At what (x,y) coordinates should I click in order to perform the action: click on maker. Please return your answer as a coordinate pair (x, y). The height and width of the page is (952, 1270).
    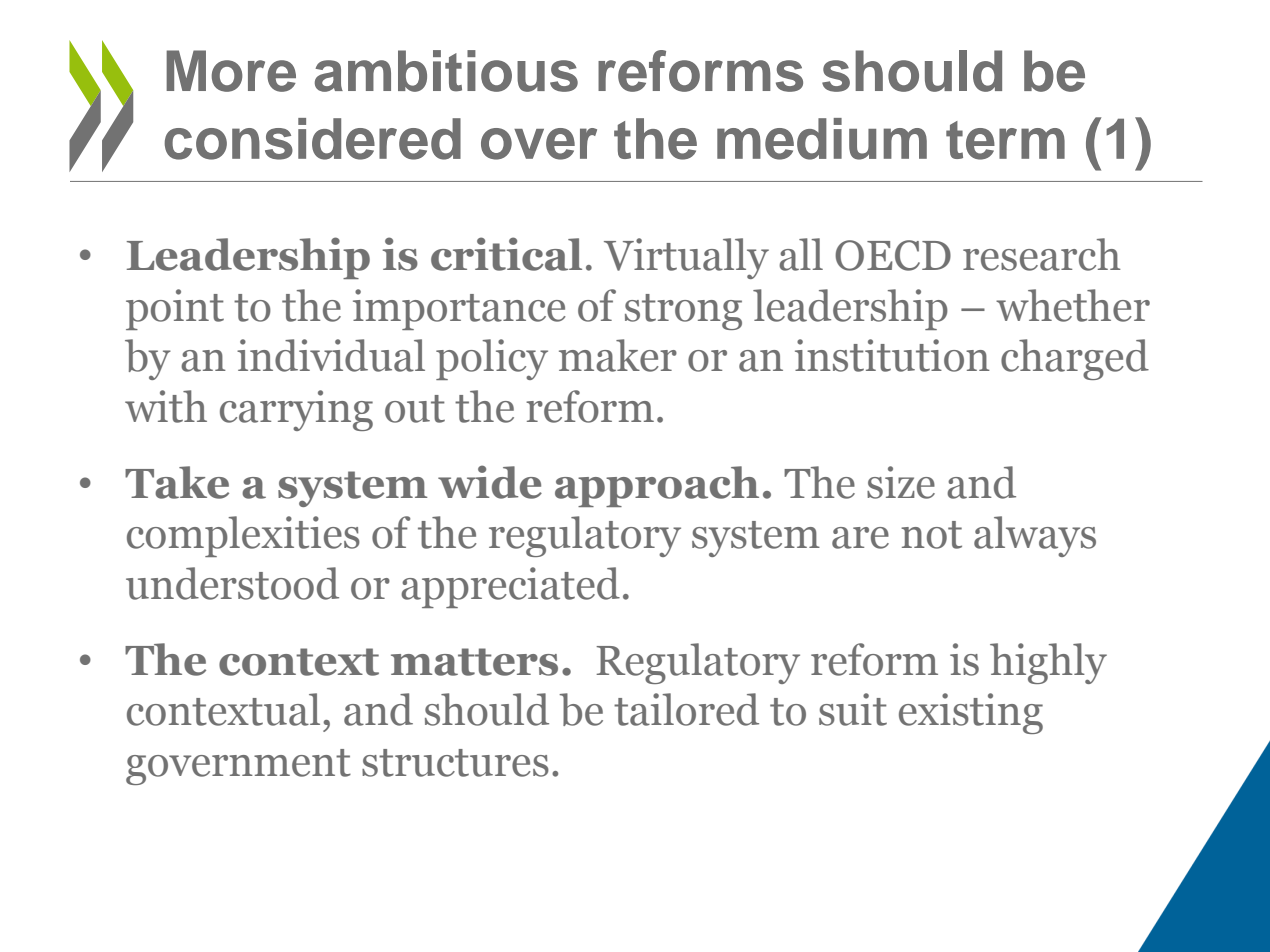
    Looking at the image, I should click on (618, 355).
